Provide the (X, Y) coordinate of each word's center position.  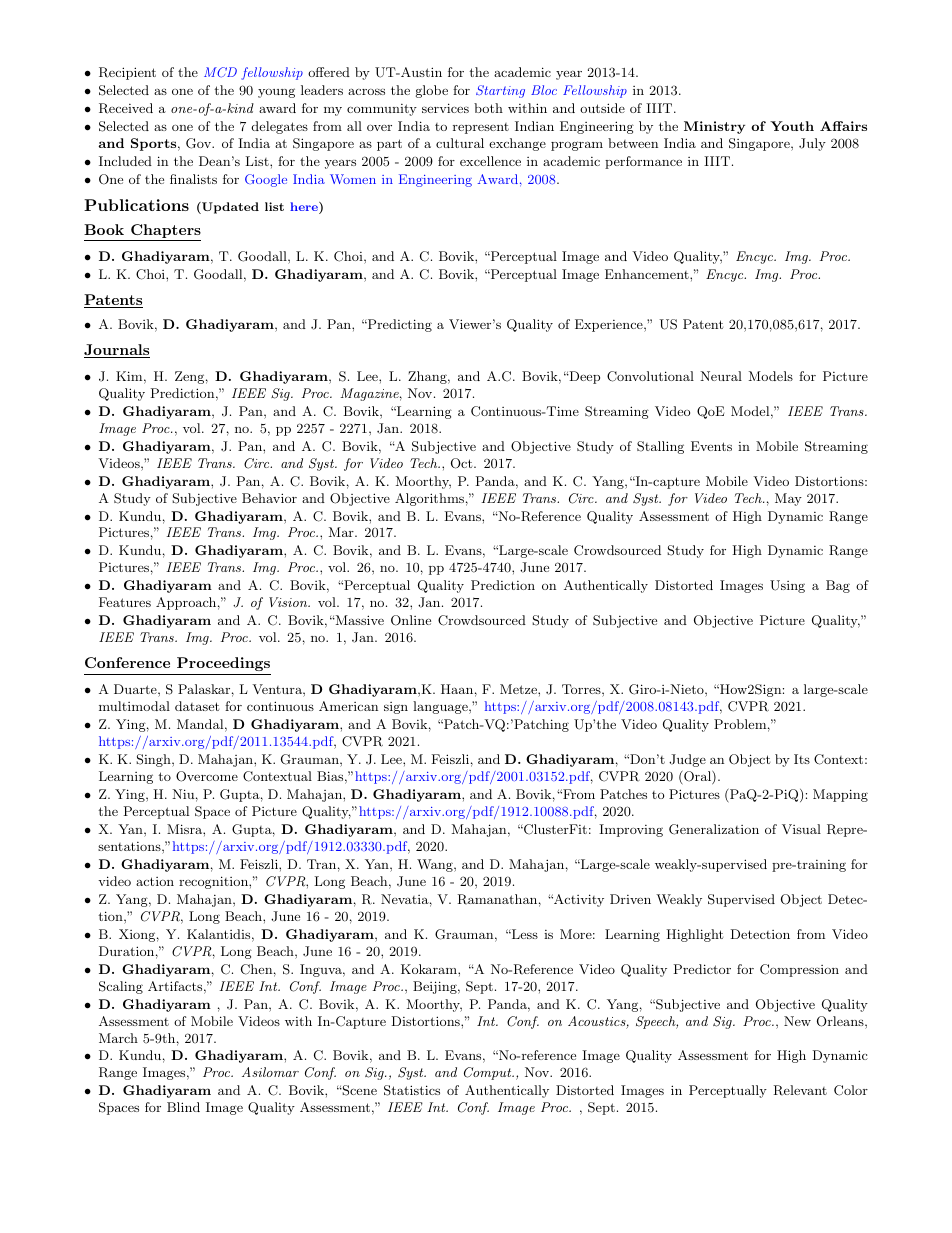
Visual (801, 829)
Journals (117, 351)
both (488, 108)
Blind (183, 1107)
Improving (631, 830)
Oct (463, 463)
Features (125, 602)
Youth (792, 126)
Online (411, 620)
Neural (721, 376)
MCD (220, 72)
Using (787, 586)
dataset (197, 706)
